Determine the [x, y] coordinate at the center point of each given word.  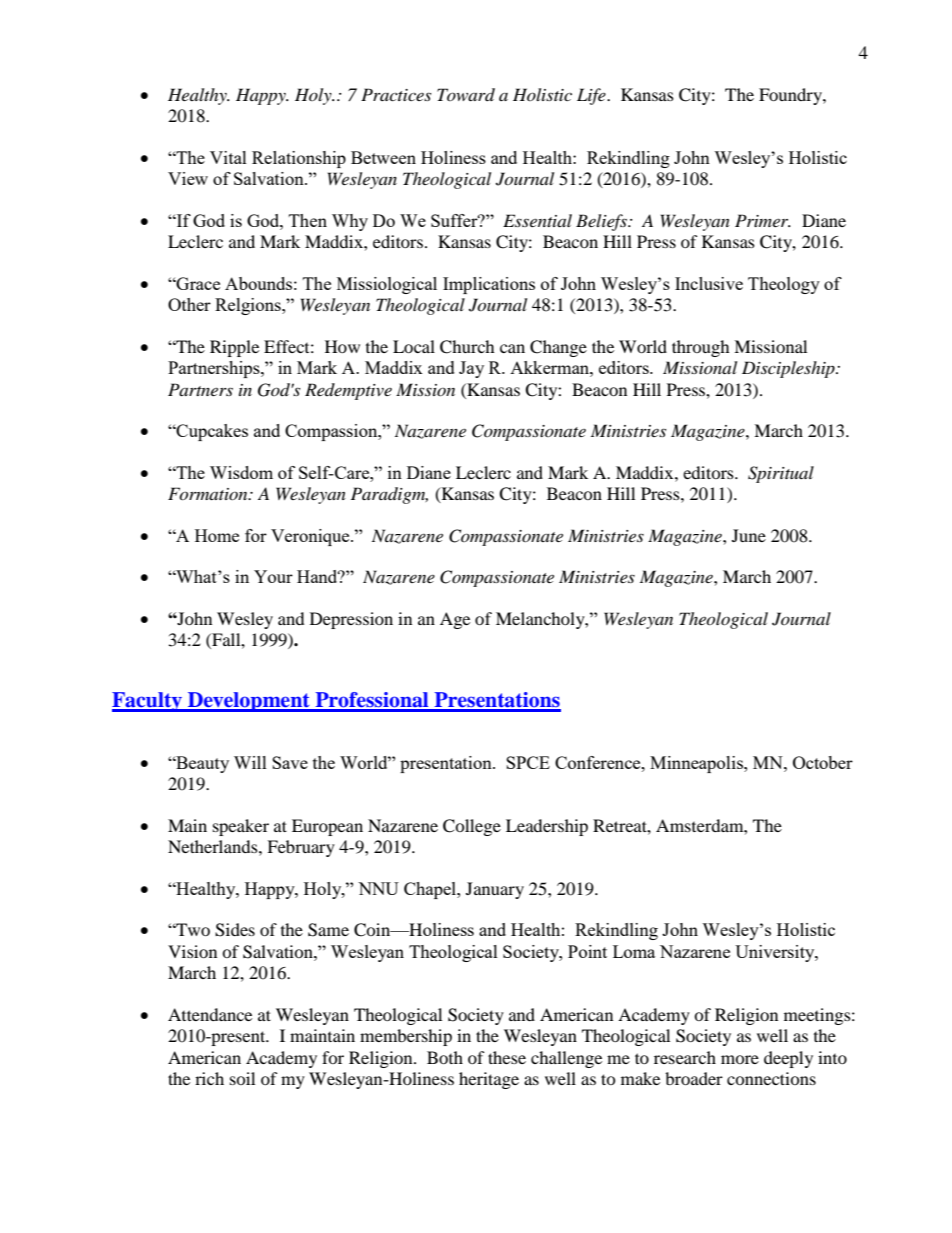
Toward [466, 94]
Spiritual [781, 474]
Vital [228, 157]
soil [242, 1078]
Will [250, 762]
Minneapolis [697, 764]
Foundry [791, 96]
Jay [471, 369]
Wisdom [241, 472]
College [472, 827]
